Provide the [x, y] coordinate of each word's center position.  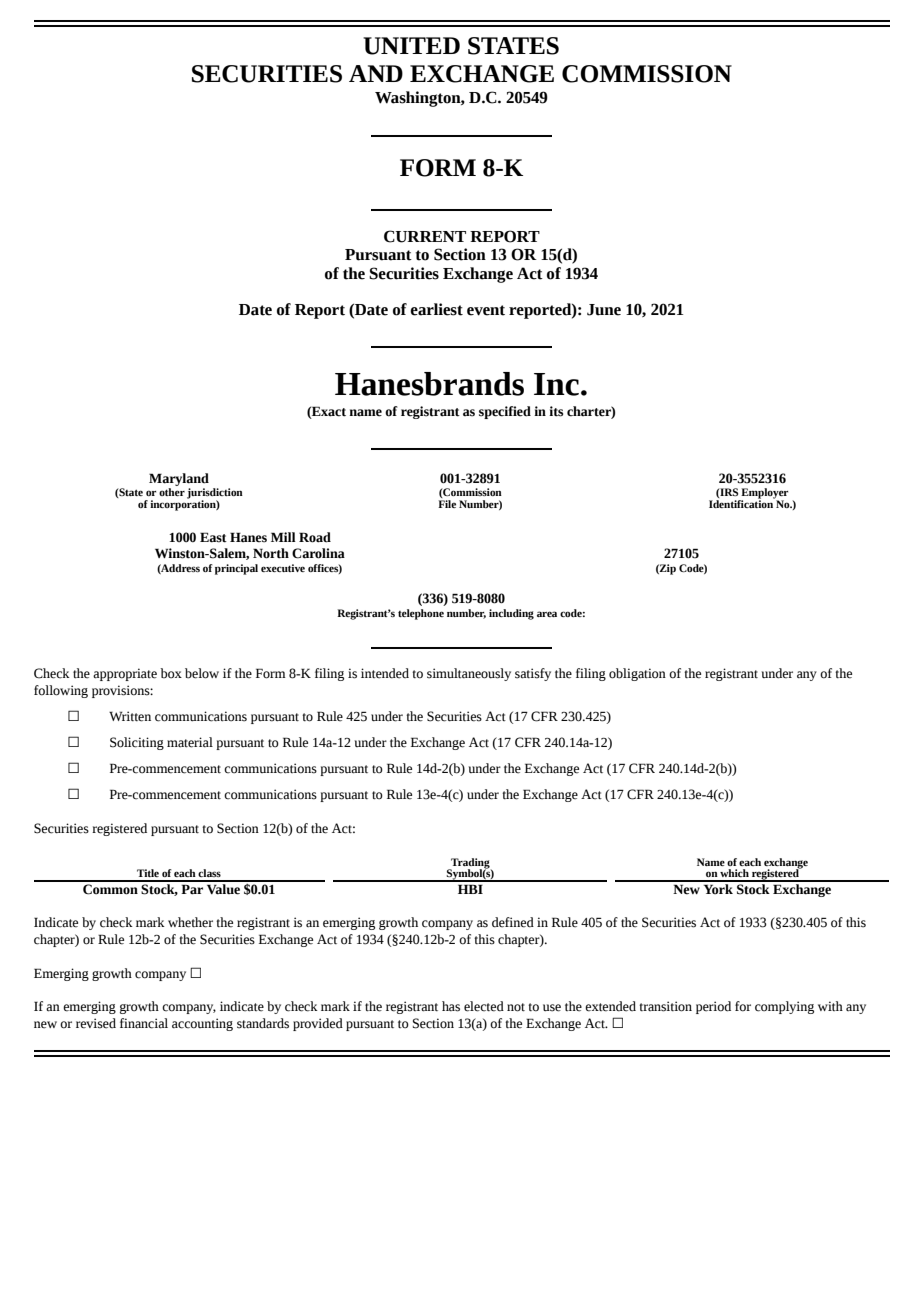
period [713, 1007]
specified [505, 412]
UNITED [411, 46]
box [171, 673]
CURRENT [425, 236]
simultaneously [469, 674]
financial [144, 1023]
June [604, 310]
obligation [637, 674]
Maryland [179, 479]
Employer [763, 494]
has [451, 1006]
